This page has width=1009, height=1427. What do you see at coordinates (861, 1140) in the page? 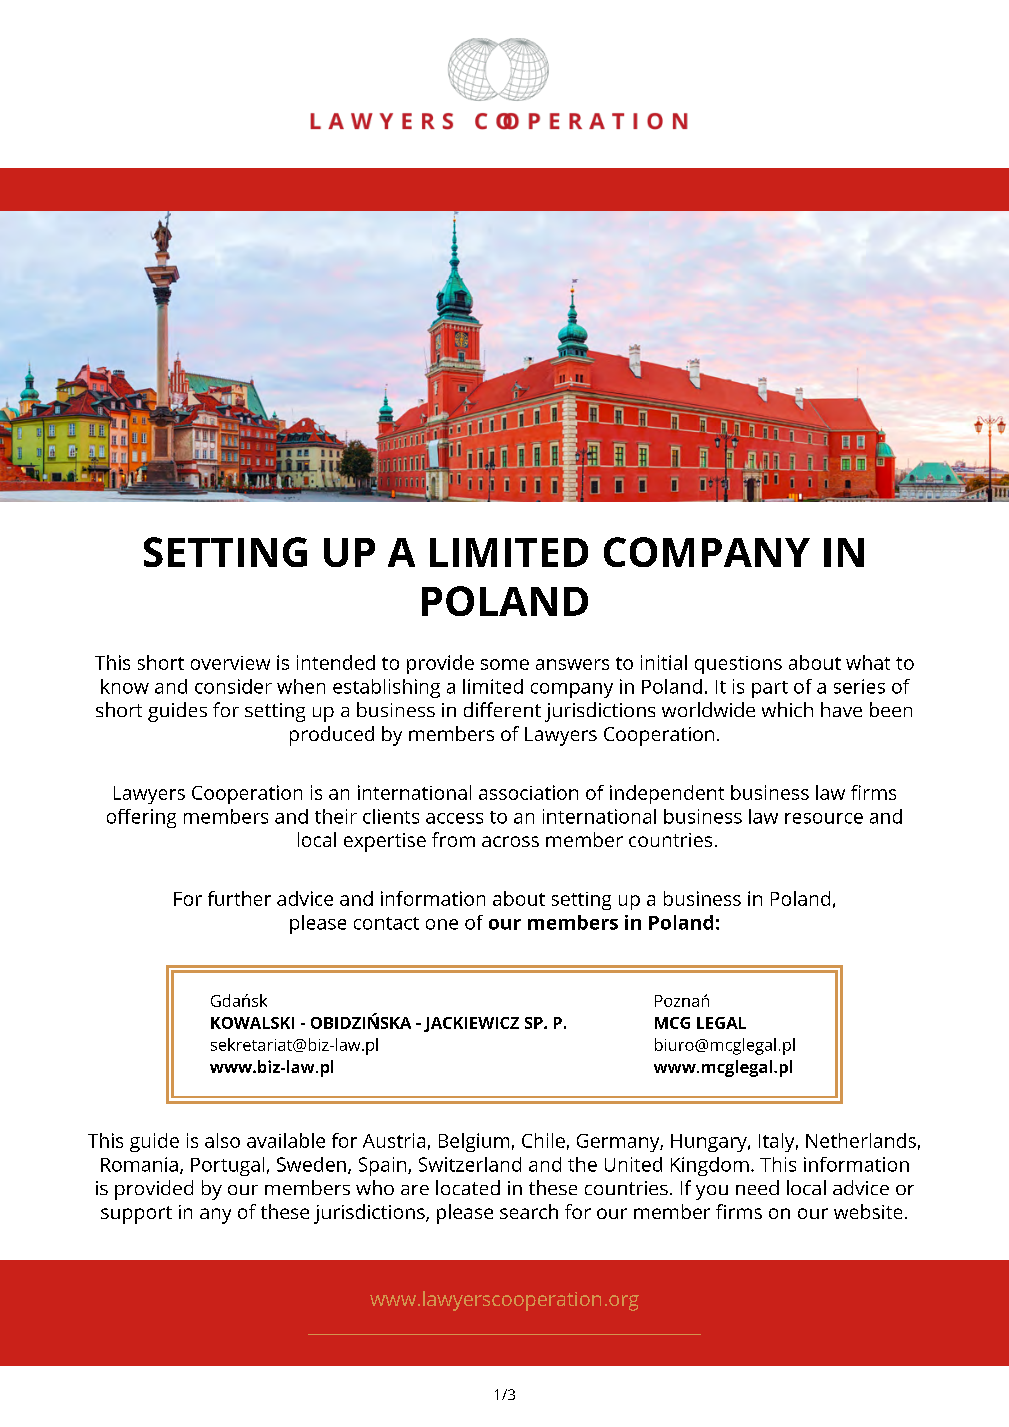
I see `Netherlands` at bounding box center [861, 1140].
